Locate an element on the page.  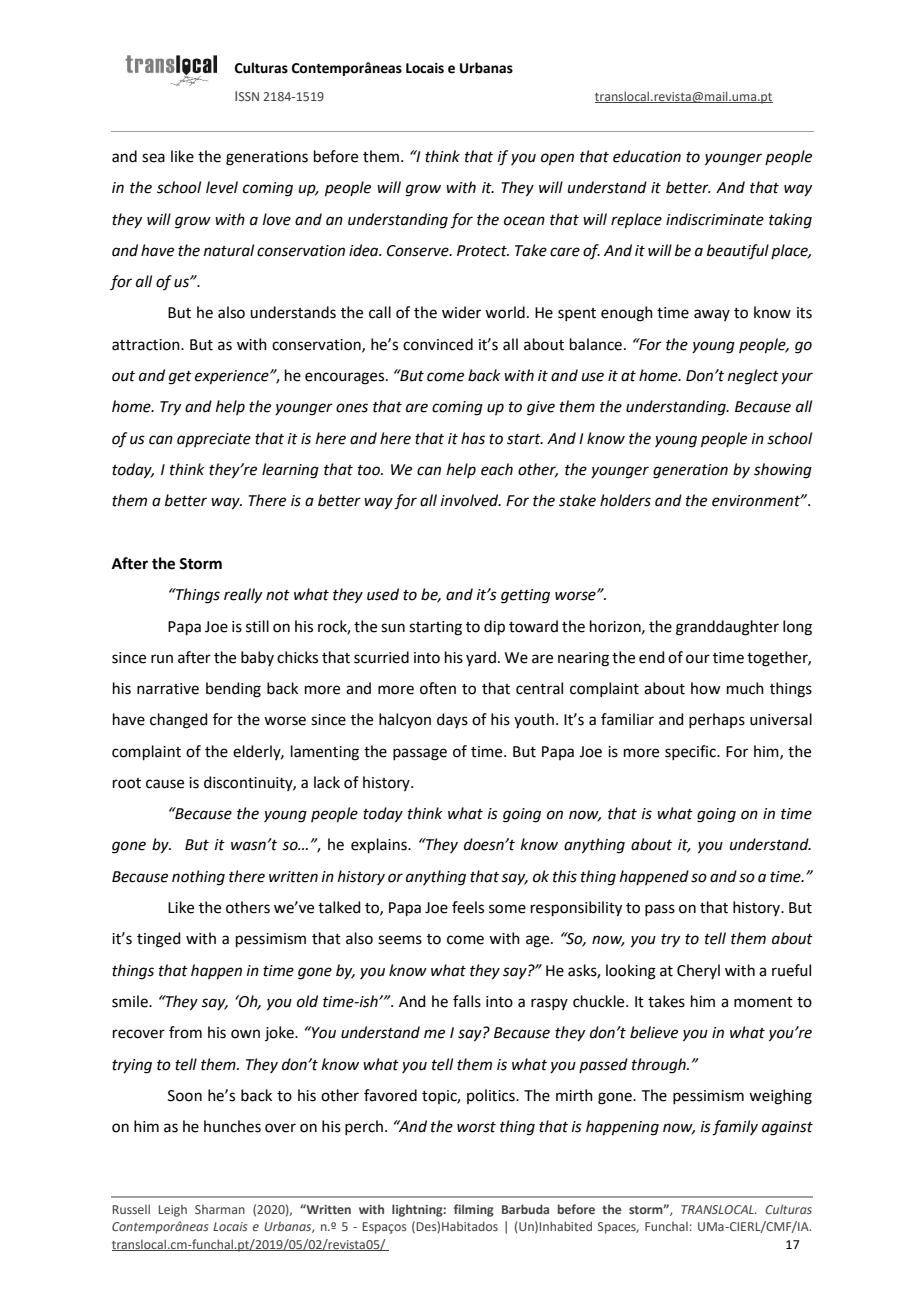
falls is located at coordinates (467, 1001).
